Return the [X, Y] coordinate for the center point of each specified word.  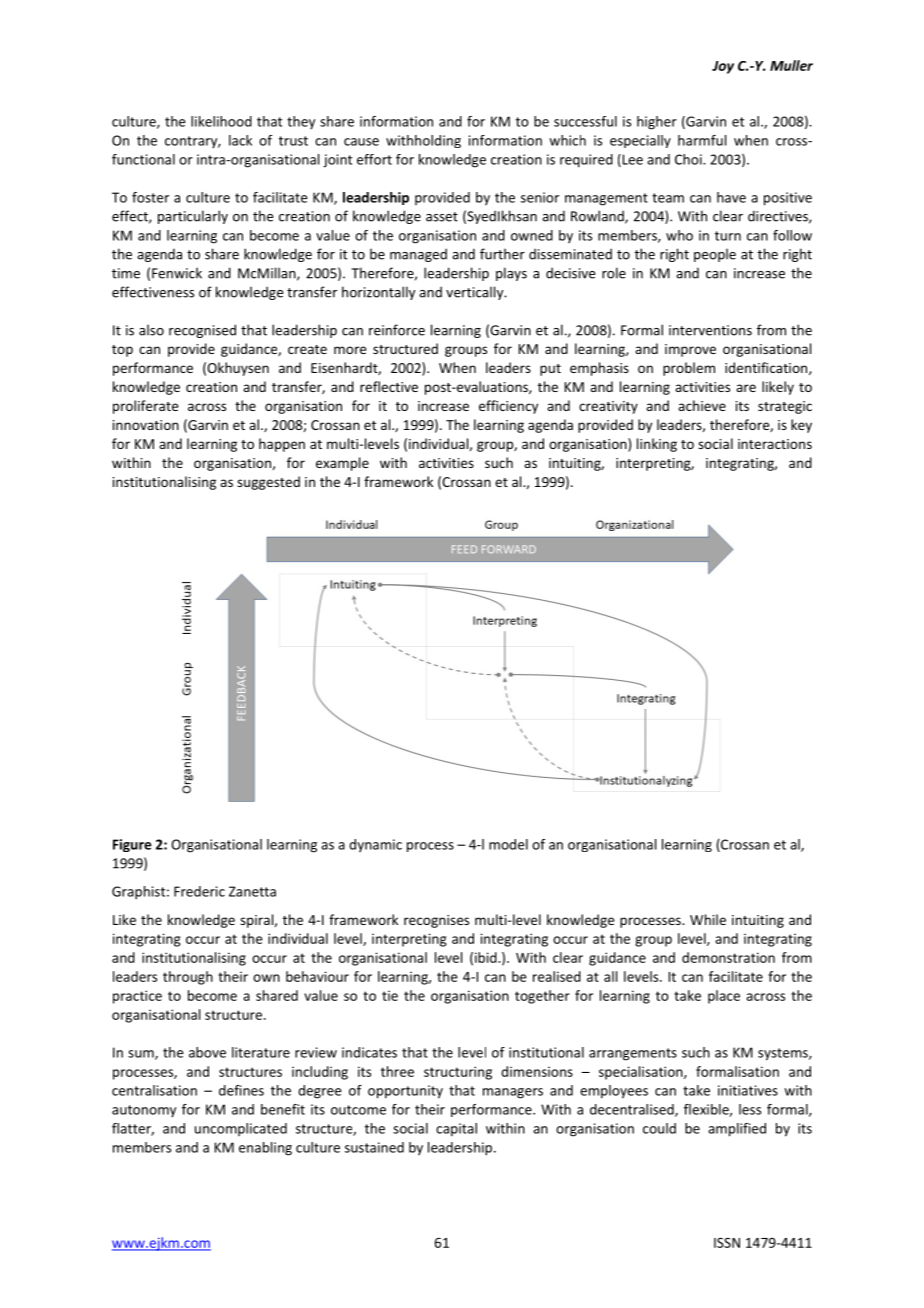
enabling [265, 1149]
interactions [775, 444]
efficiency [508, 407]
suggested [268, 483]
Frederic [199, 891]
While [708, 919]
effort [374, 159]
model [508, 844]
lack [240, 140]
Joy [723, 67]
